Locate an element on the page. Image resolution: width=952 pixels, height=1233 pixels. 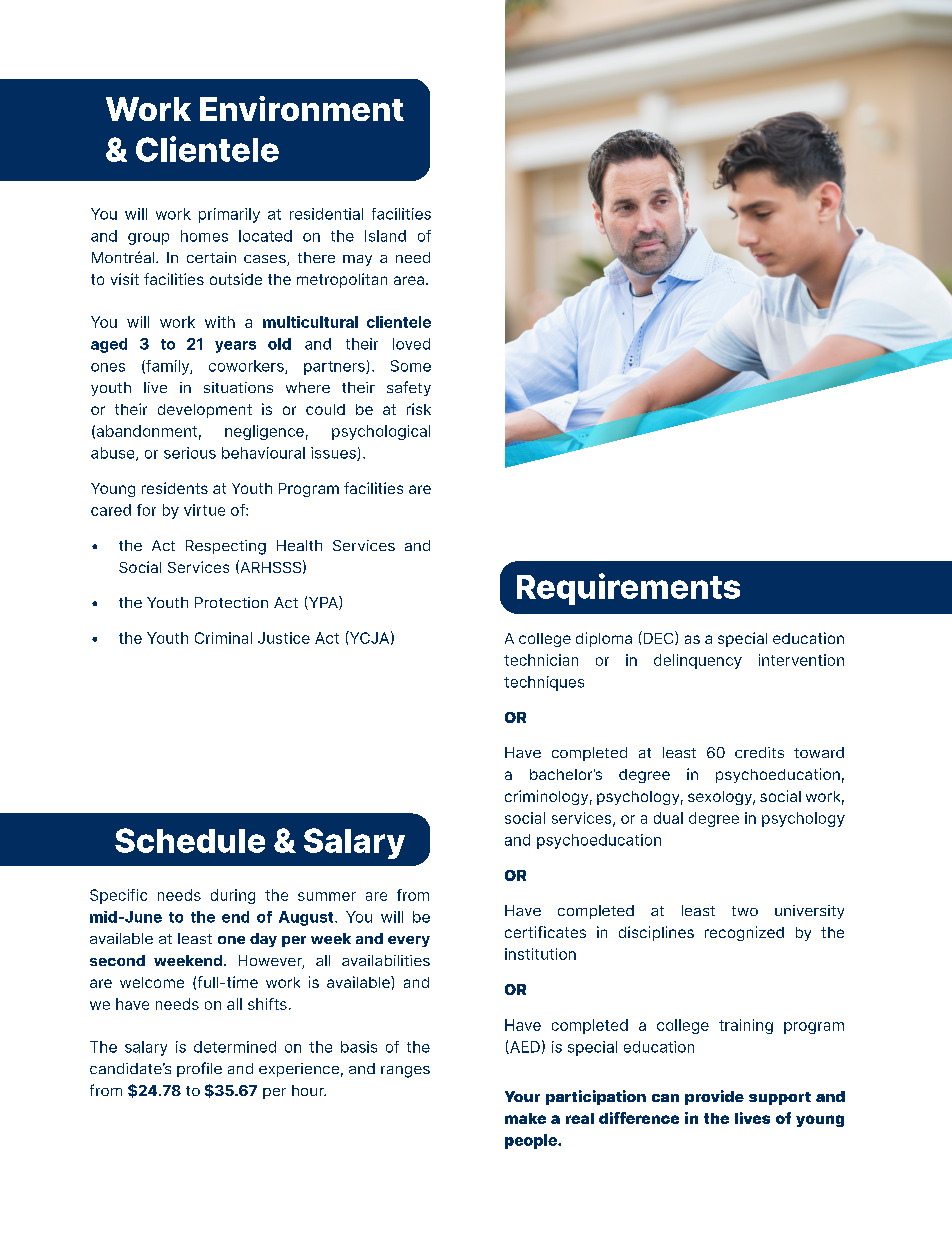
primarily is located at coordinates (229, 215).
